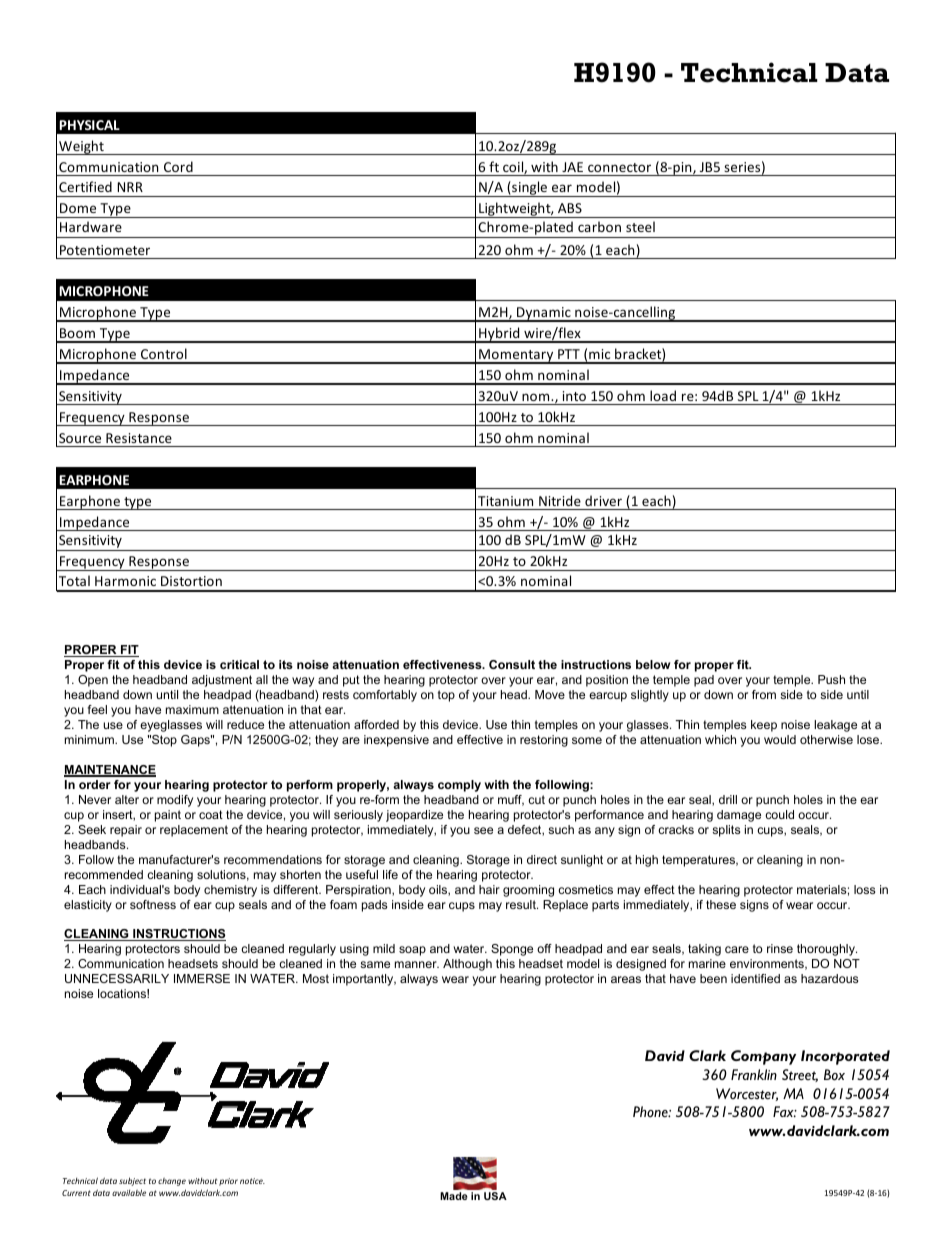 Image resolution: width=952 pixels, height=1233 pixels. What do you see at coordinates (139, 438) in the page?
I see `Resistance` at bounding box center [139, 438].
